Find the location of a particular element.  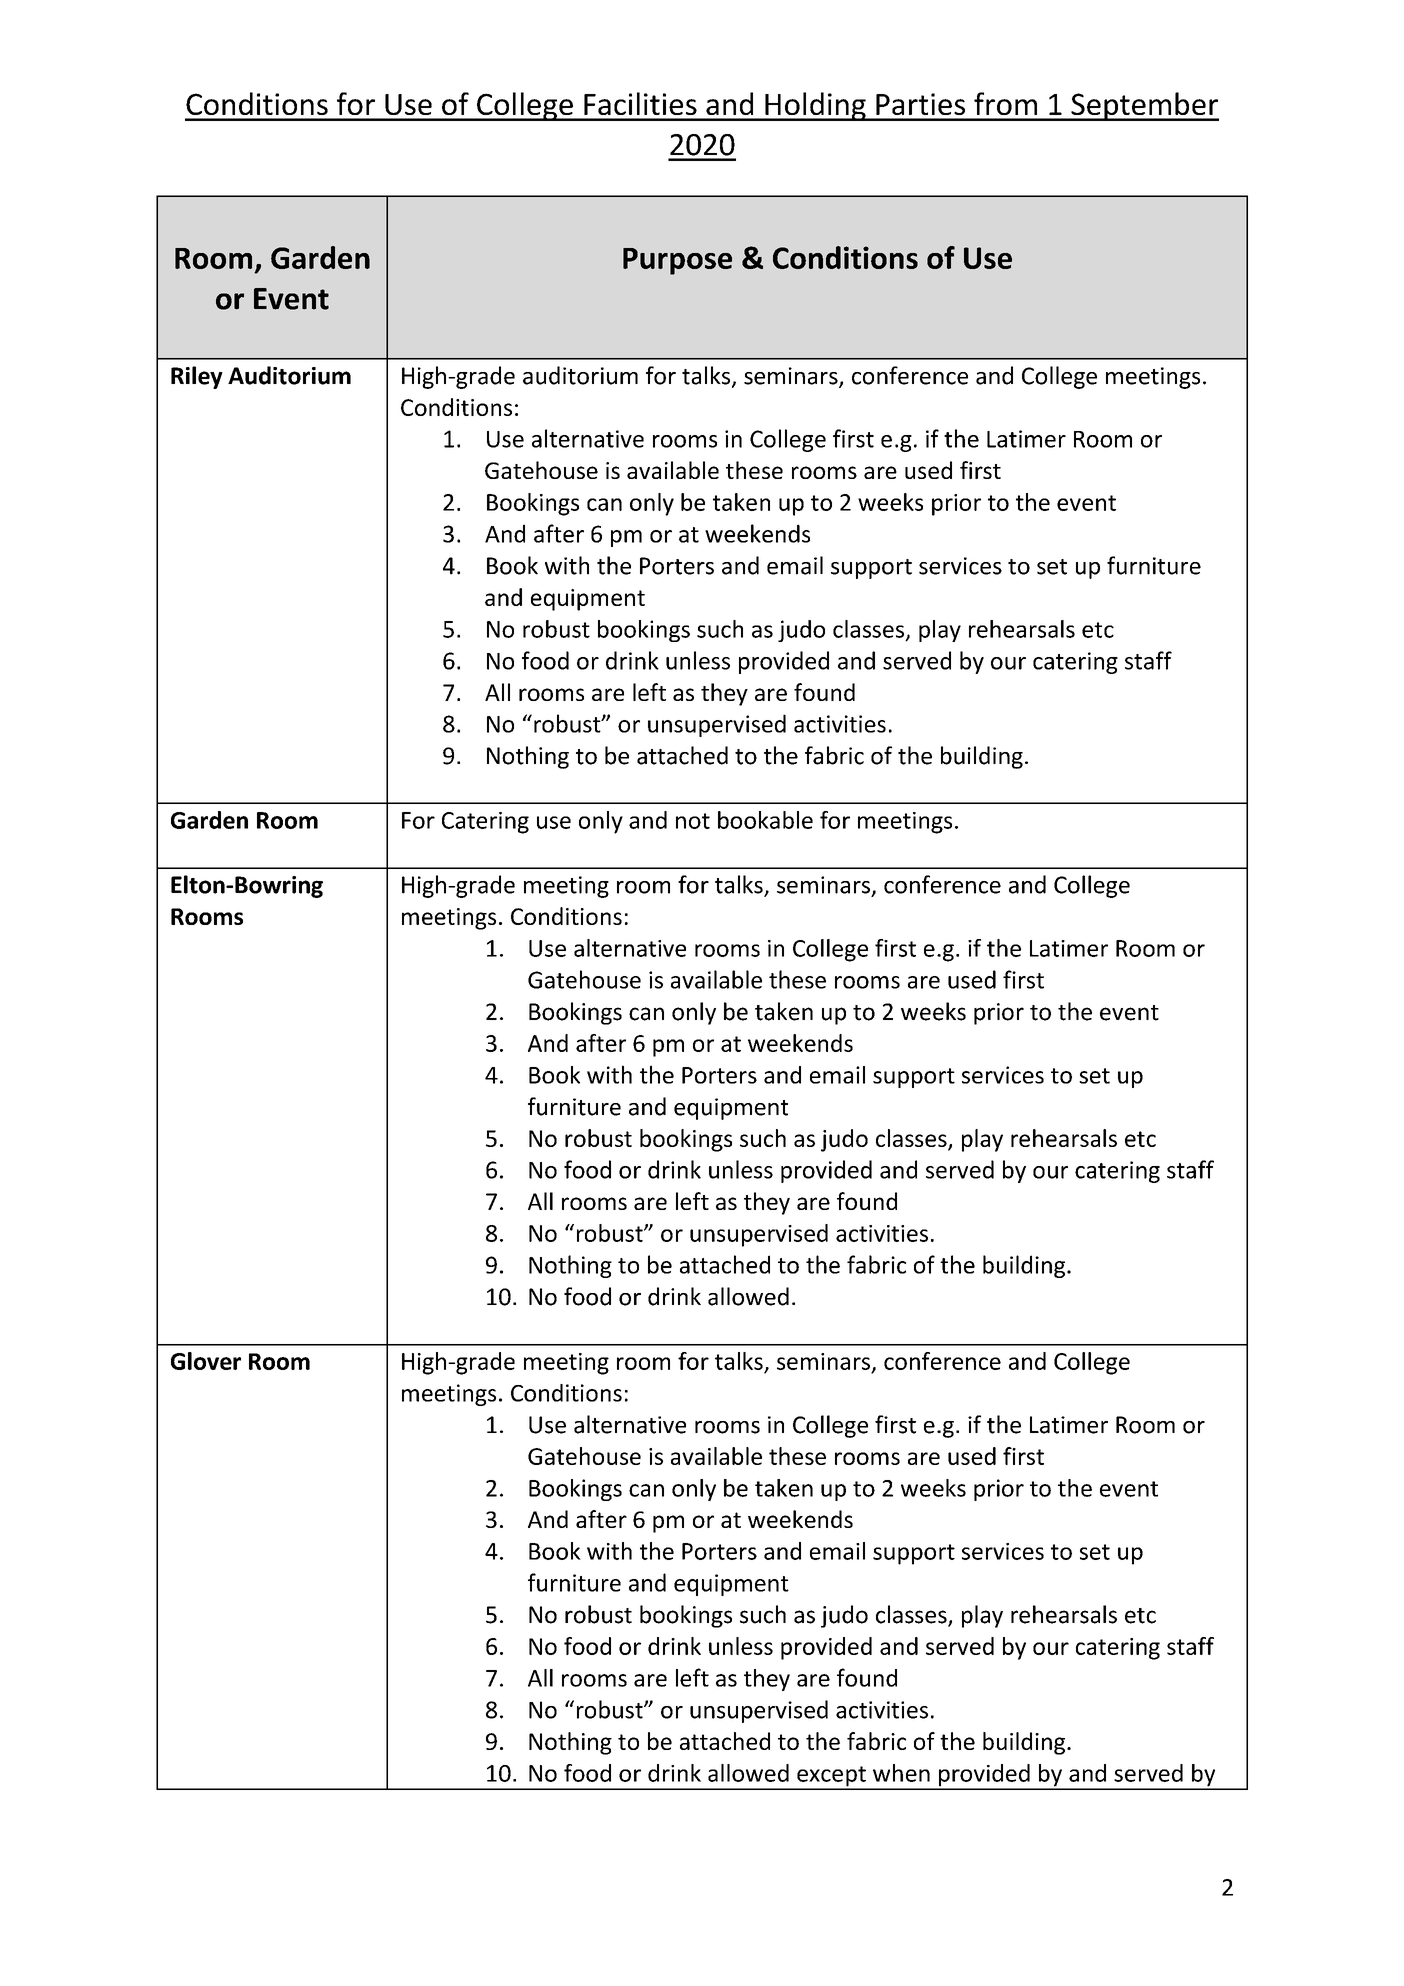

except is located at coordinates (831, 1777).
